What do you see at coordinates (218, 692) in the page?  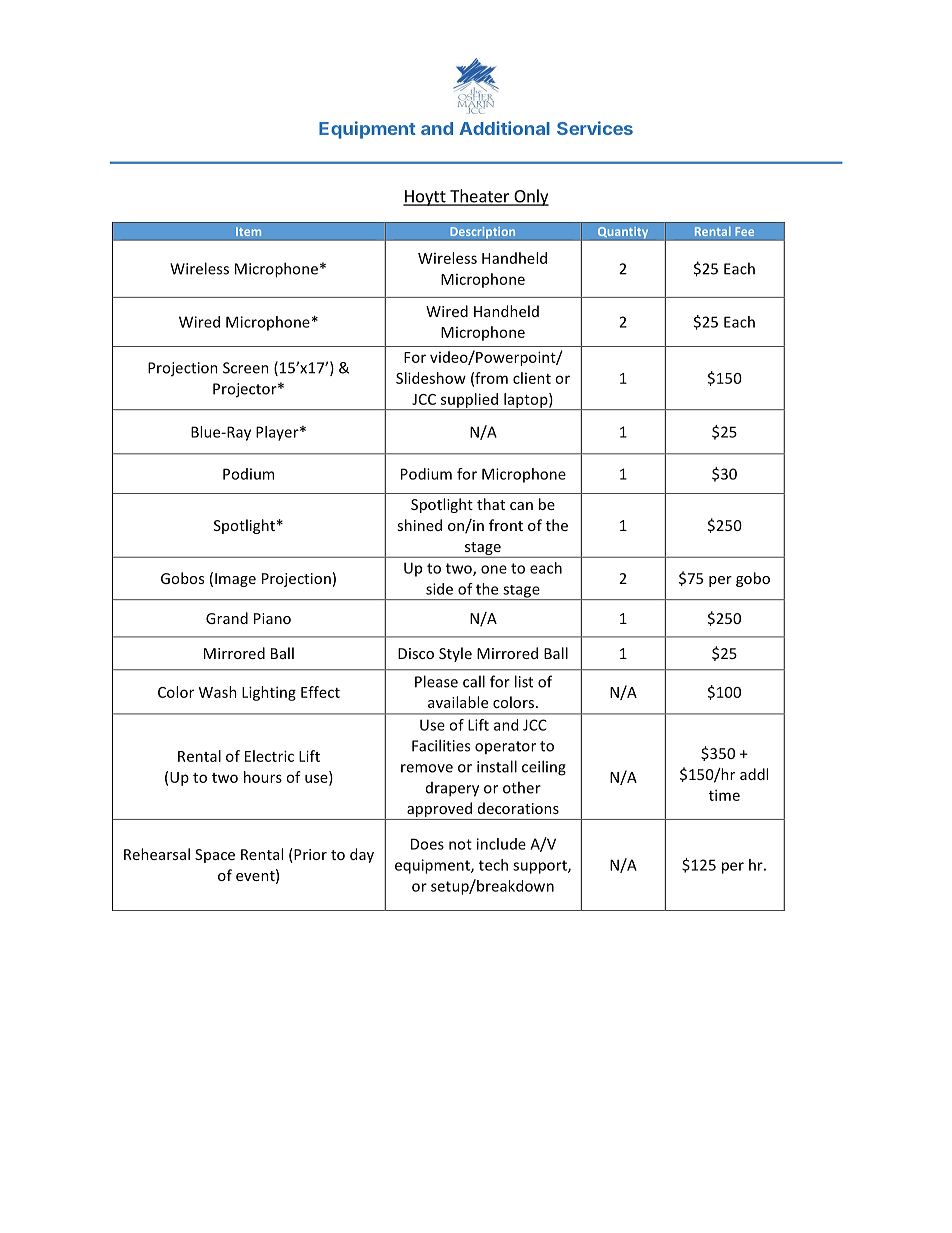 I see `Wash` at bounding box center [218, 692].
